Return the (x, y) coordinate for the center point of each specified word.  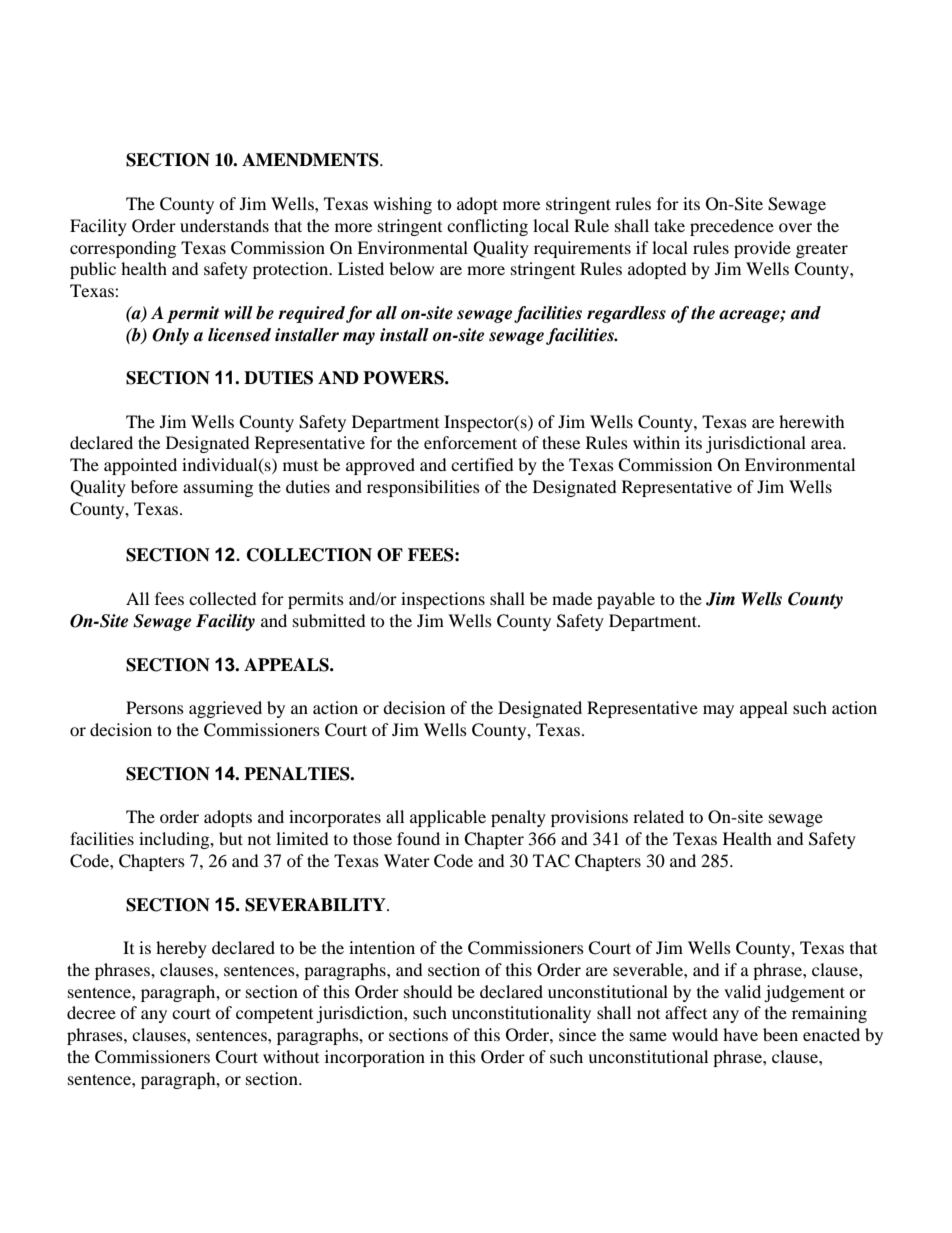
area (828, 444)
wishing (402, 205)
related (658, 816)
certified (482, 464)
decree (91, 1012)
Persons (155, 707)
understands (224, 225)
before (154, 486)
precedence (732, 227)
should (428, 991)
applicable (448, 818)
